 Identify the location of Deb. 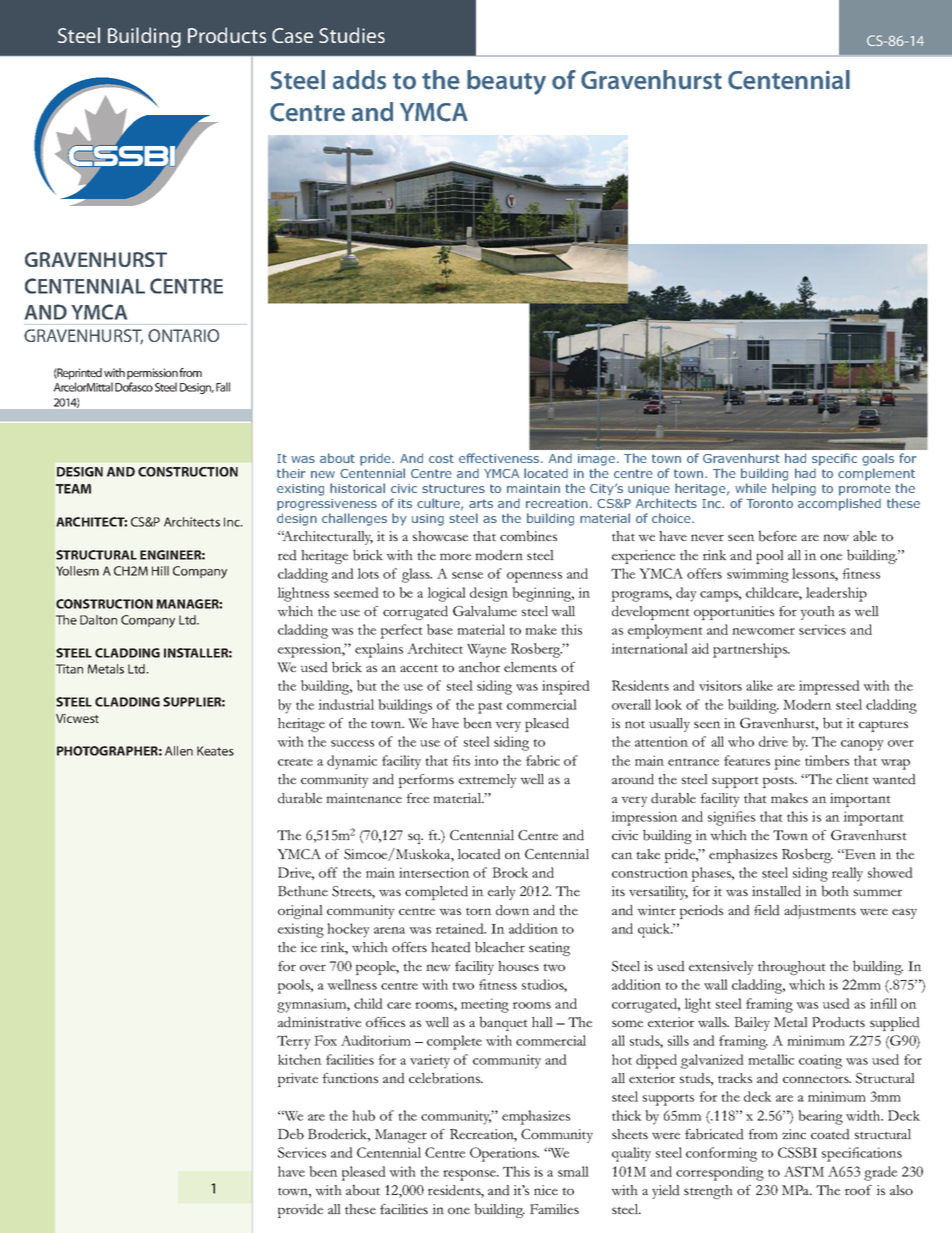
(291, 1134).
